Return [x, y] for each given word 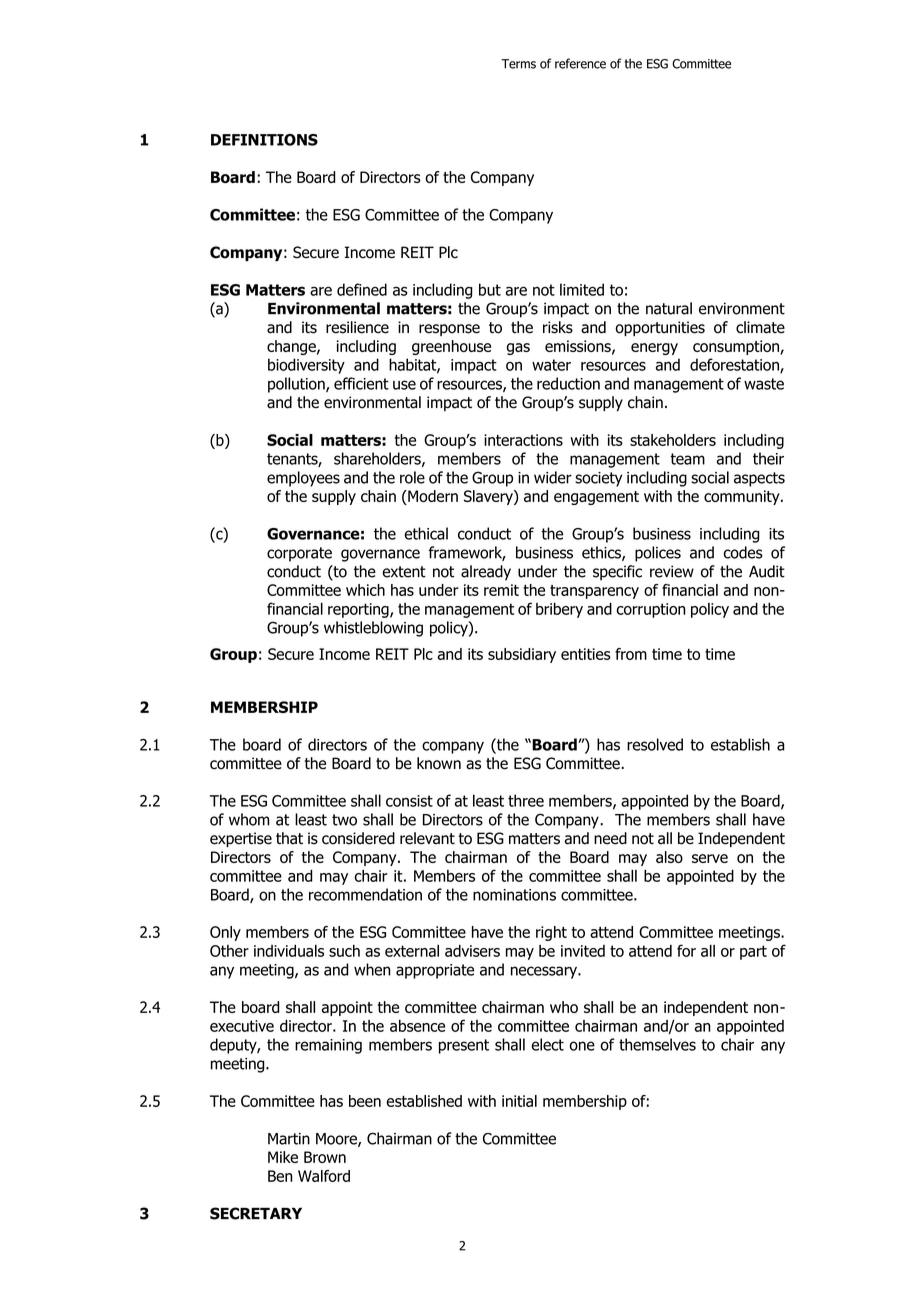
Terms [518, 64]
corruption [651, 610]
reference [580, 63]
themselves [657, 1044]
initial [519, 1101]
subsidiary [522, 655]
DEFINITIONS [264, 140]
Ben [280, 1176]
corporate [299, 554]
